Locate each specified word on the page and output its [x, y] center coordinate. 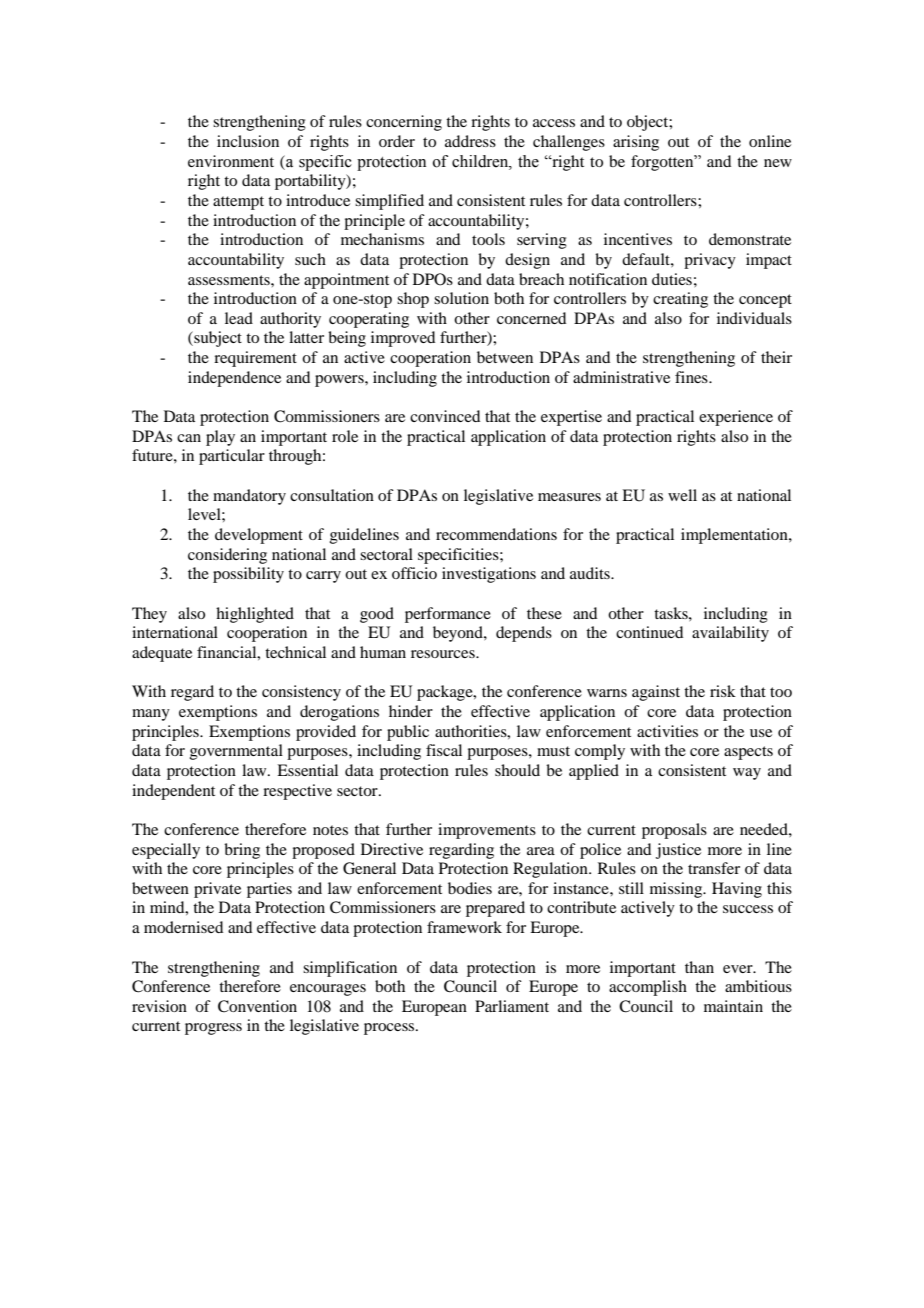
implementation [735, 536]
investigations [489, 575]
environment [231, 161]
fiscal [444, 750]
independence [234, 379]
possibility [248, 575]
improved [403, 339]
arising [636, 143]
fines [692, 377]
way [747, 774]
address [470, 141]
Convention [257, 1006]
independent [173, 792]
